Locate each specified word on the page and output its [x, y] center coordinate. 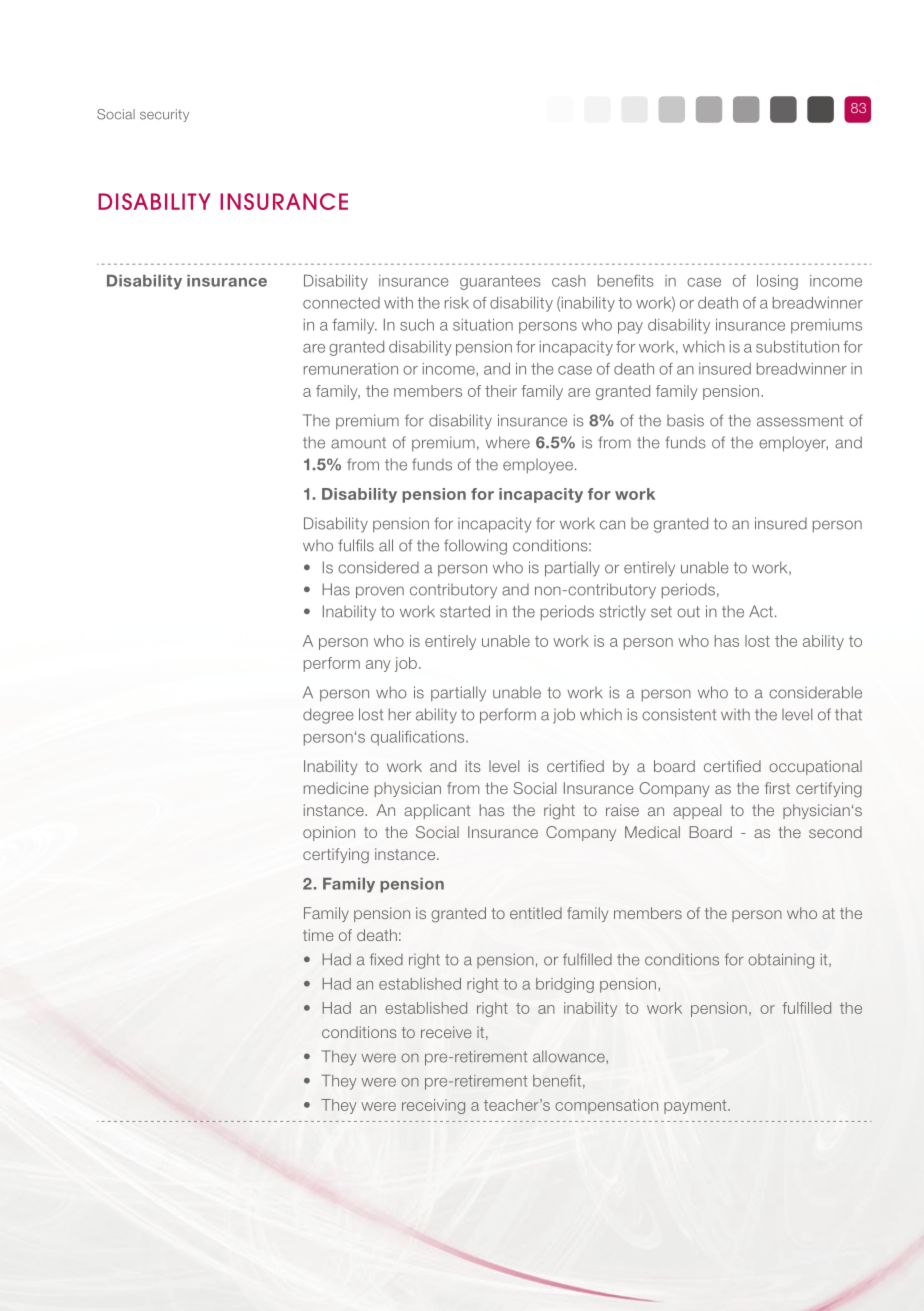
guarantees [500, 282]
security [164, 115]
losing [777, 282]
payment [696, 1107]
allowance [570, 1056]
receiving [433, 1106]
